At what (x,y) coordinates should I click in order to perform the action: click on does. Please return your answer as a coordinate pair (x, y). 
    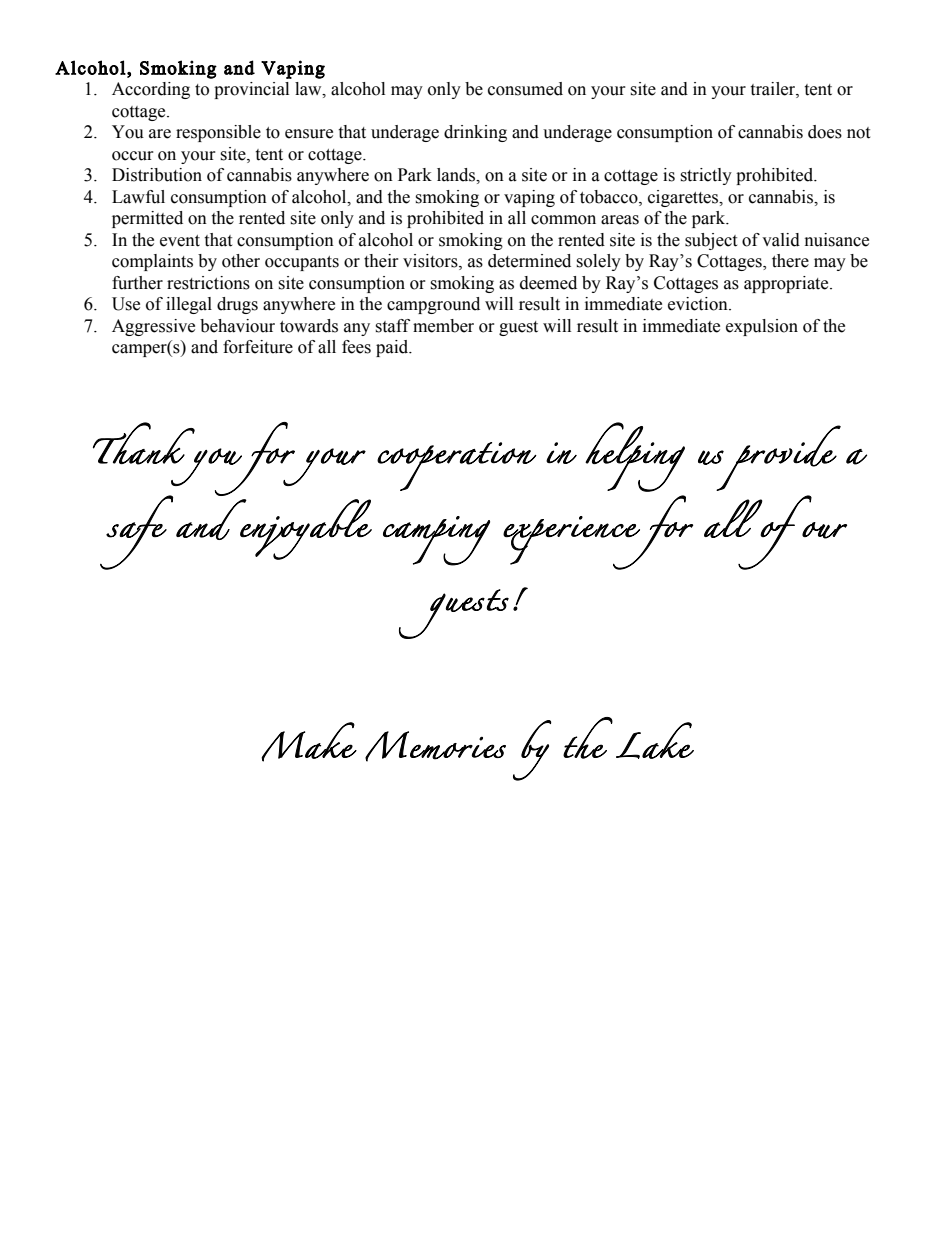
    Looking at the image, I should click on (825, 132).
